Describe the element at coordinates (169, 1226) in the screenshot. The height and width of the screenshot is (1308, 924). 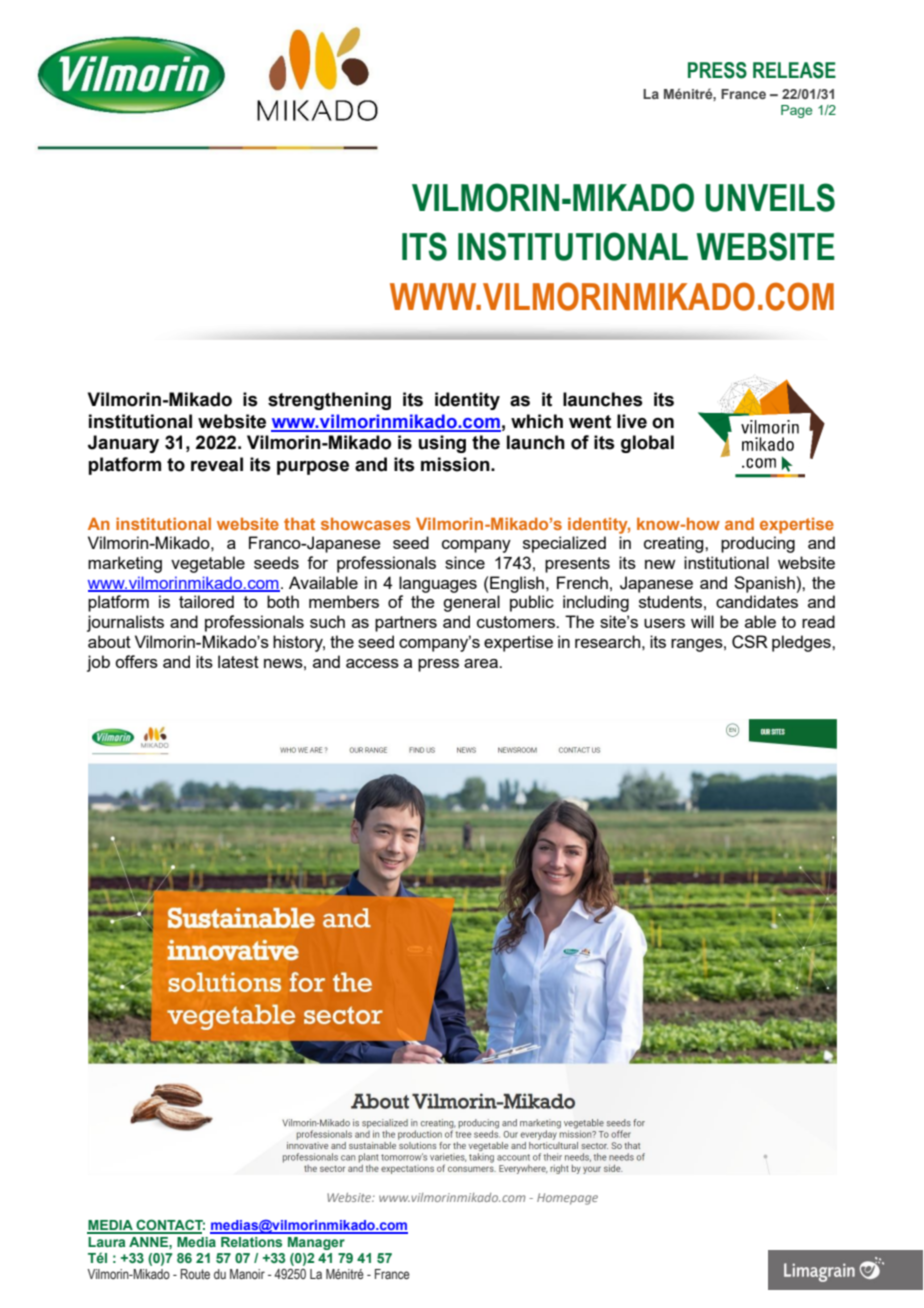
I see `CONTACT` at that location.
